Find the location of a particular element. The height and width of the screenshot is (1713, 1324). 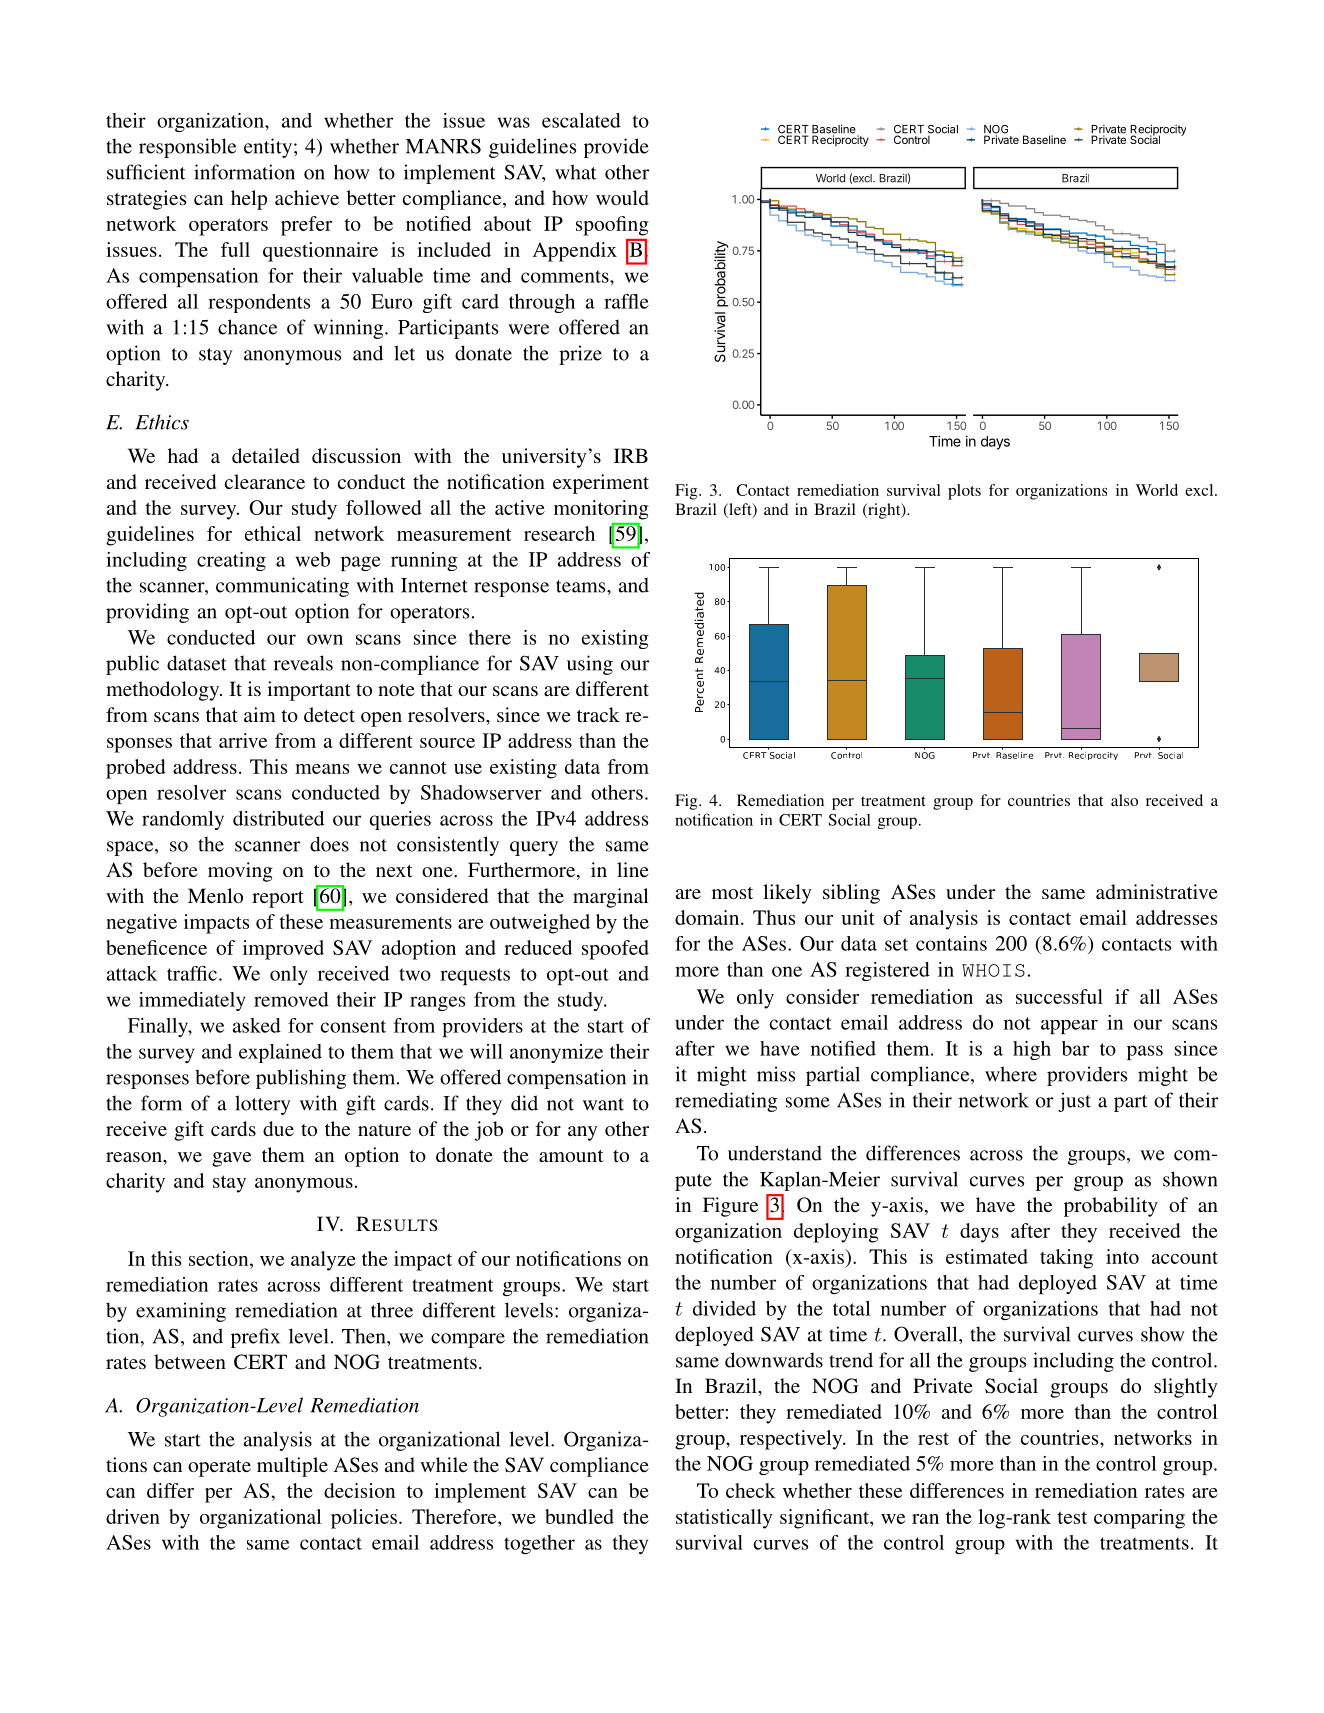

improved is located at coordinates (283, 950).
